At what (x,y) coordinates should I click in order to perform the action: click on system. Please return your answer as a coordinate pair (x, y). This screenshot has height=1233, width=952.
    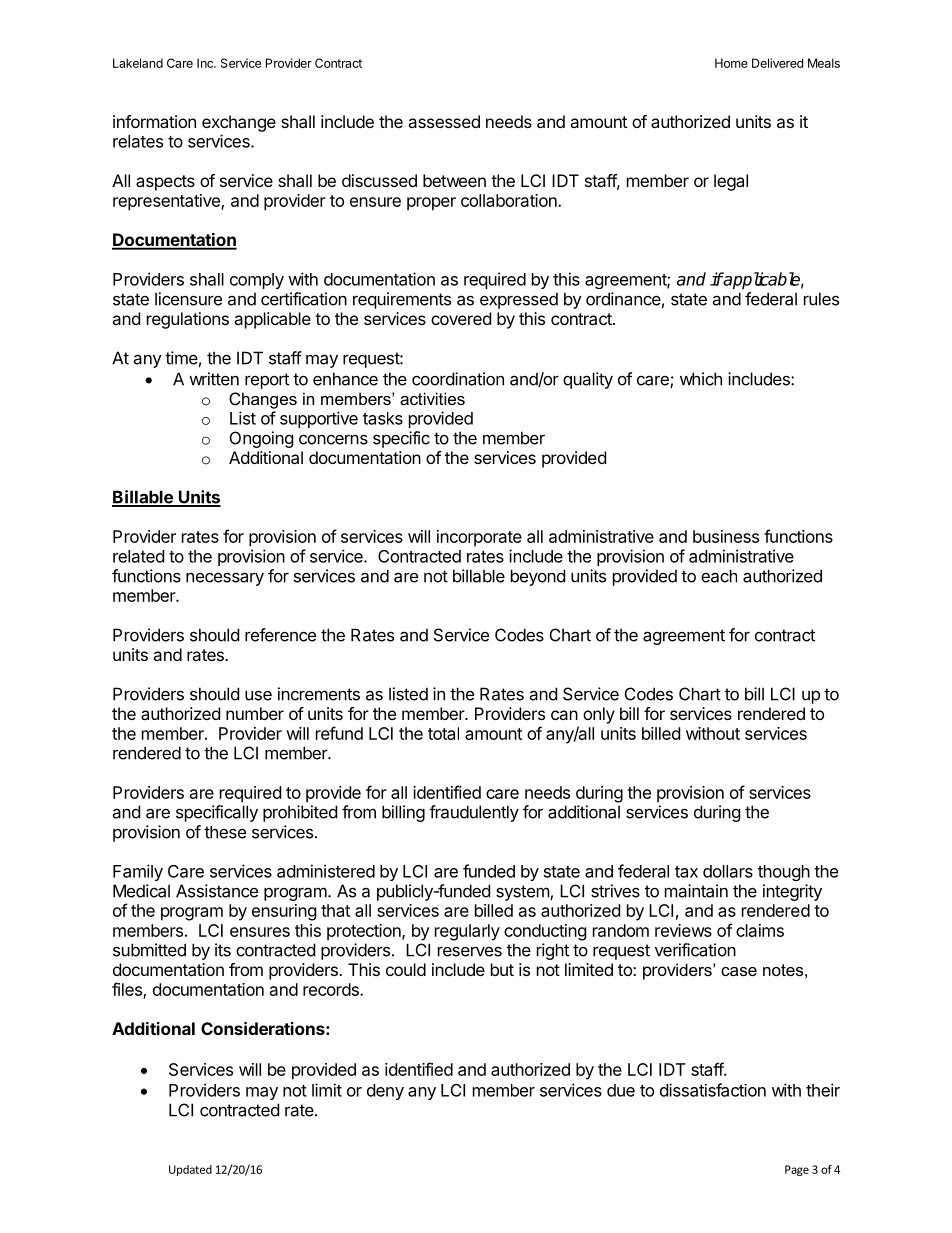
    Looking at the image, I should click on (523, 893).
